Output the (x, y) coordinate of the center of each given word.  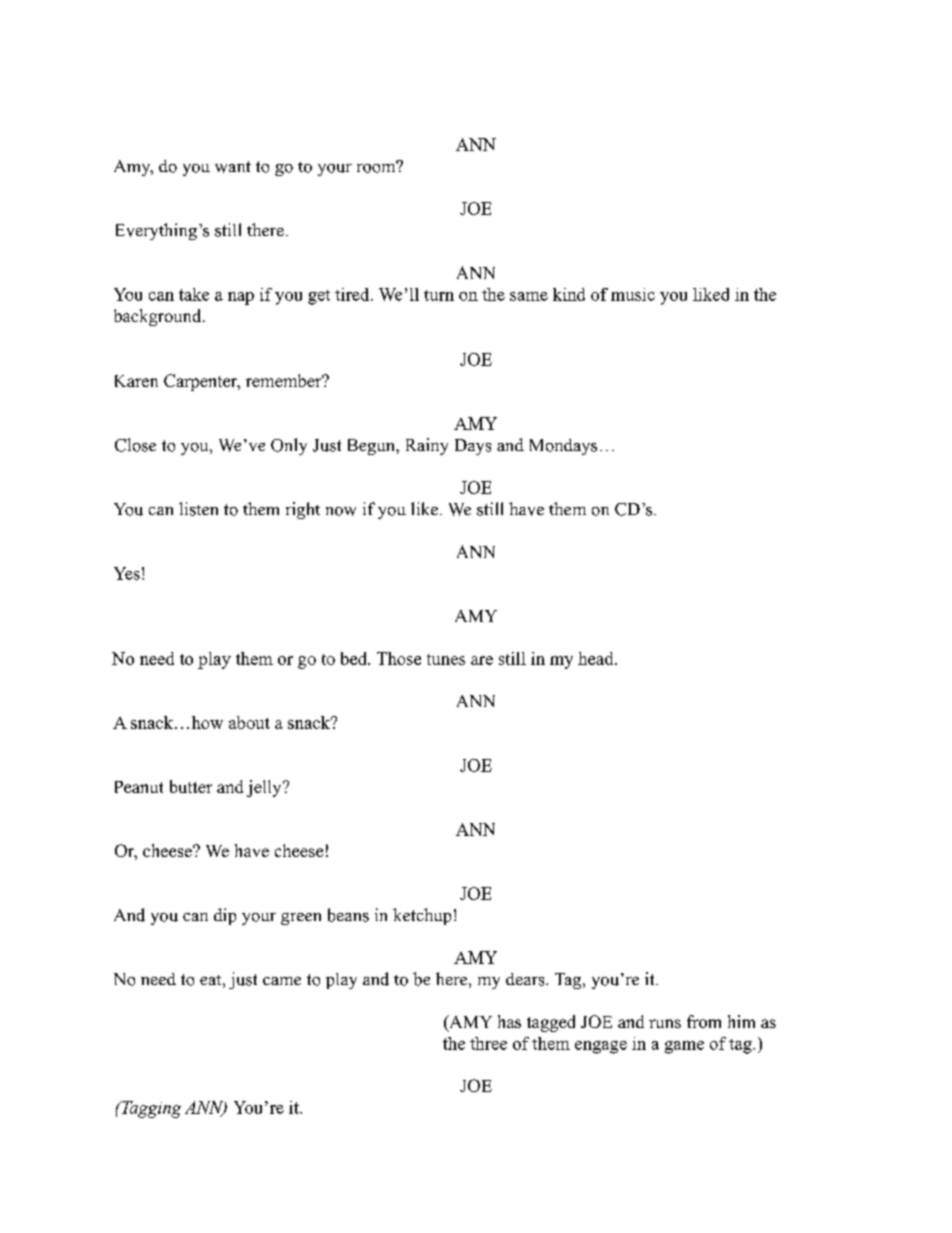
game (684, 1047)
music (633, 294)
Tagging (150, 1109)
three (488, 1043)
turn (439, 295)
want (233, 167)
